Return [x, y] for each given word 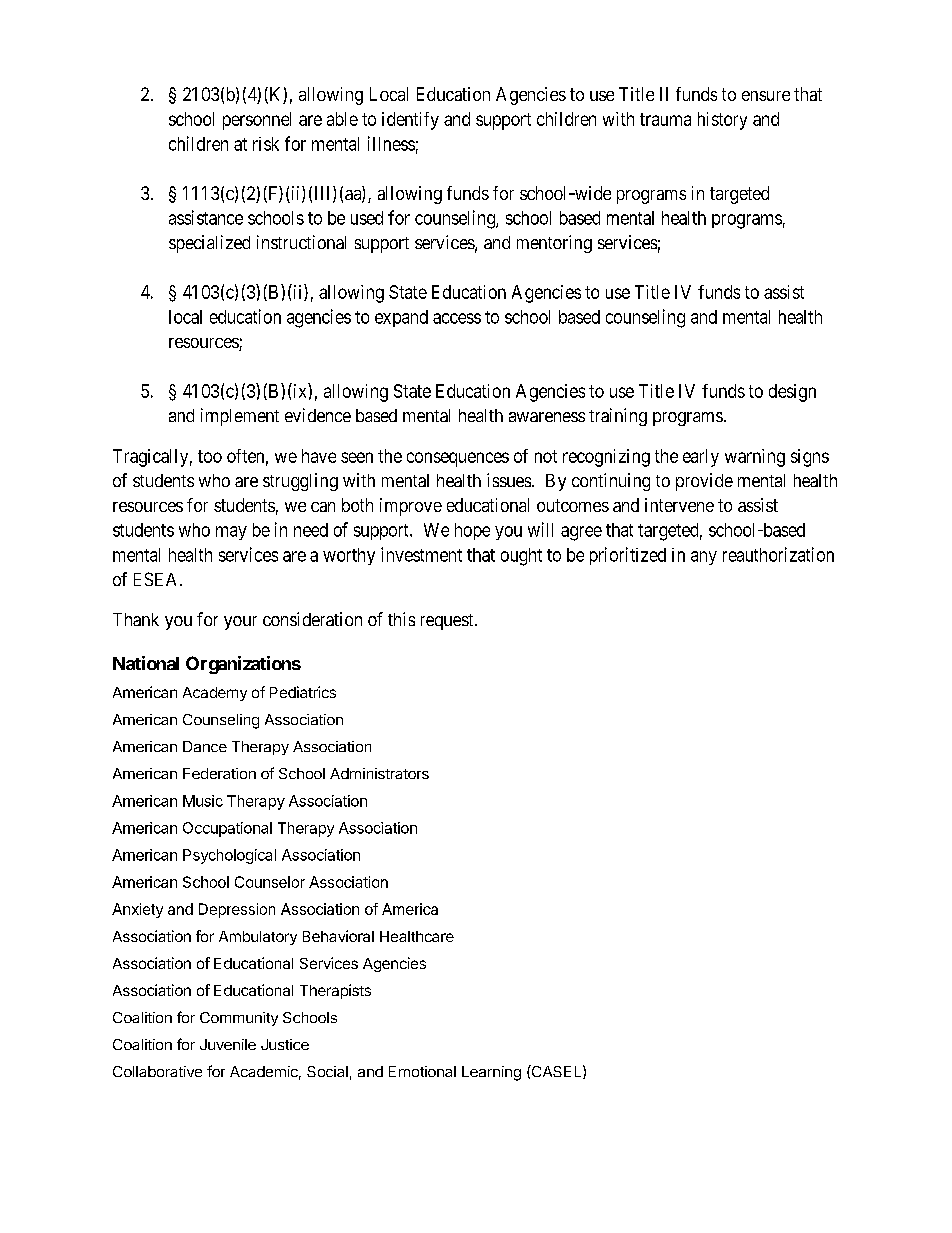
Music [203, 801]
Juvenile [228, 1044]
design [792, 393]
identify [410, 121]
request [448, 622]
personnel [257, 121]
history [722, 121]
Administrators [379, 773]
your [240, 623]
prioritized [628, 556]
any [704, 558]
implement [240, 417]
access [457, 318]
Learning [491, 1073]
